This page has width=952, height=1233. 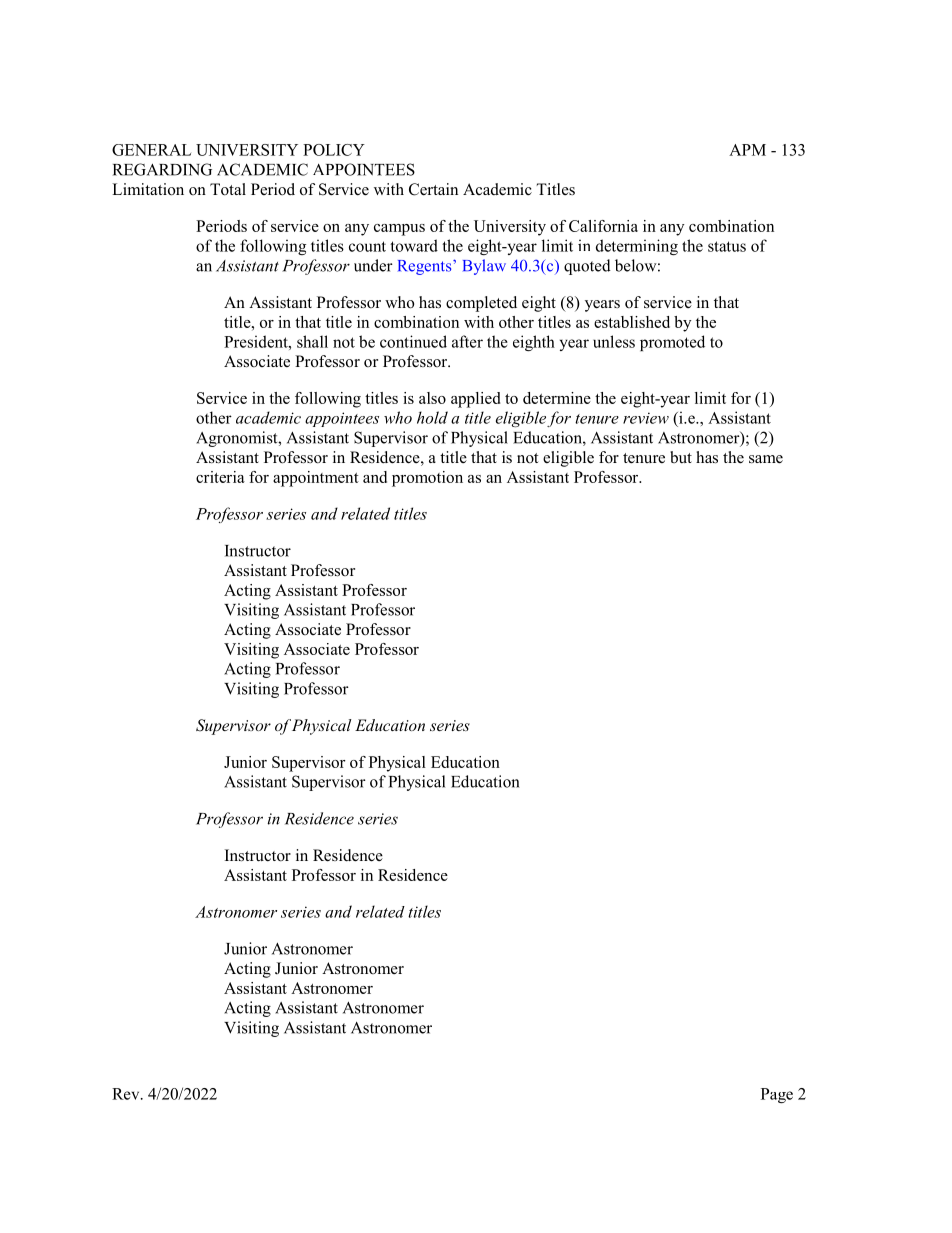 What do you see at coordinates (228, 189) in the page?
I see `Total` at bounding box center [228, 189].
